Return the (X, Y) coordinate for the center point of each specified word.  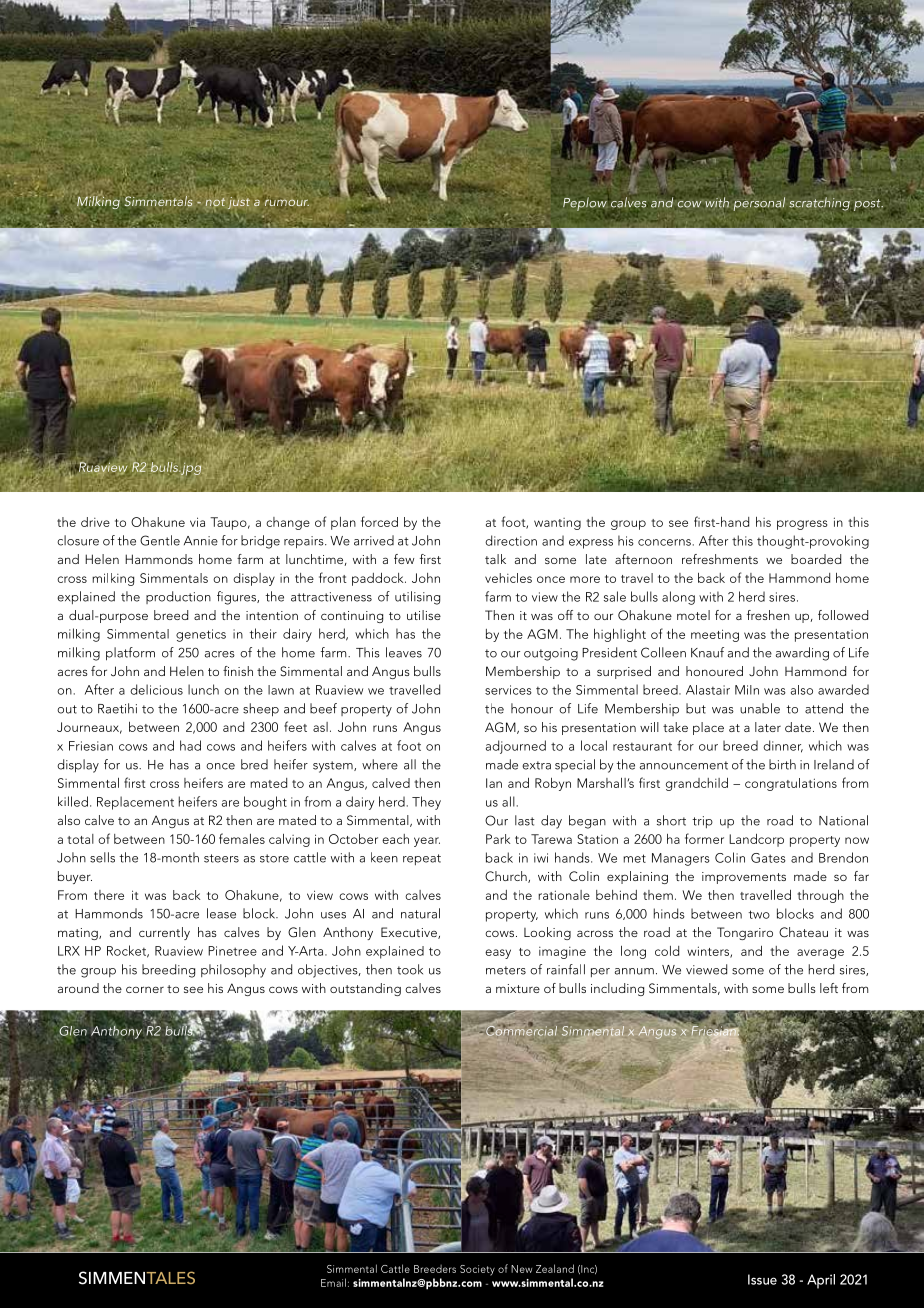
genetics (201, 635)
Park (498, 839)
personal (759, 204)
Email (333, 1282)
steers (221, 858)
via (197, 522)
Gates (768, 858)
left (829, 988)
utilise (424, 615)
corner (145, 989)
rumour (287, 202)
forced (379, 521)
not (215, 202)
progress (802, 525)
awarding (802, 654)
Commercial (521, 1029)
